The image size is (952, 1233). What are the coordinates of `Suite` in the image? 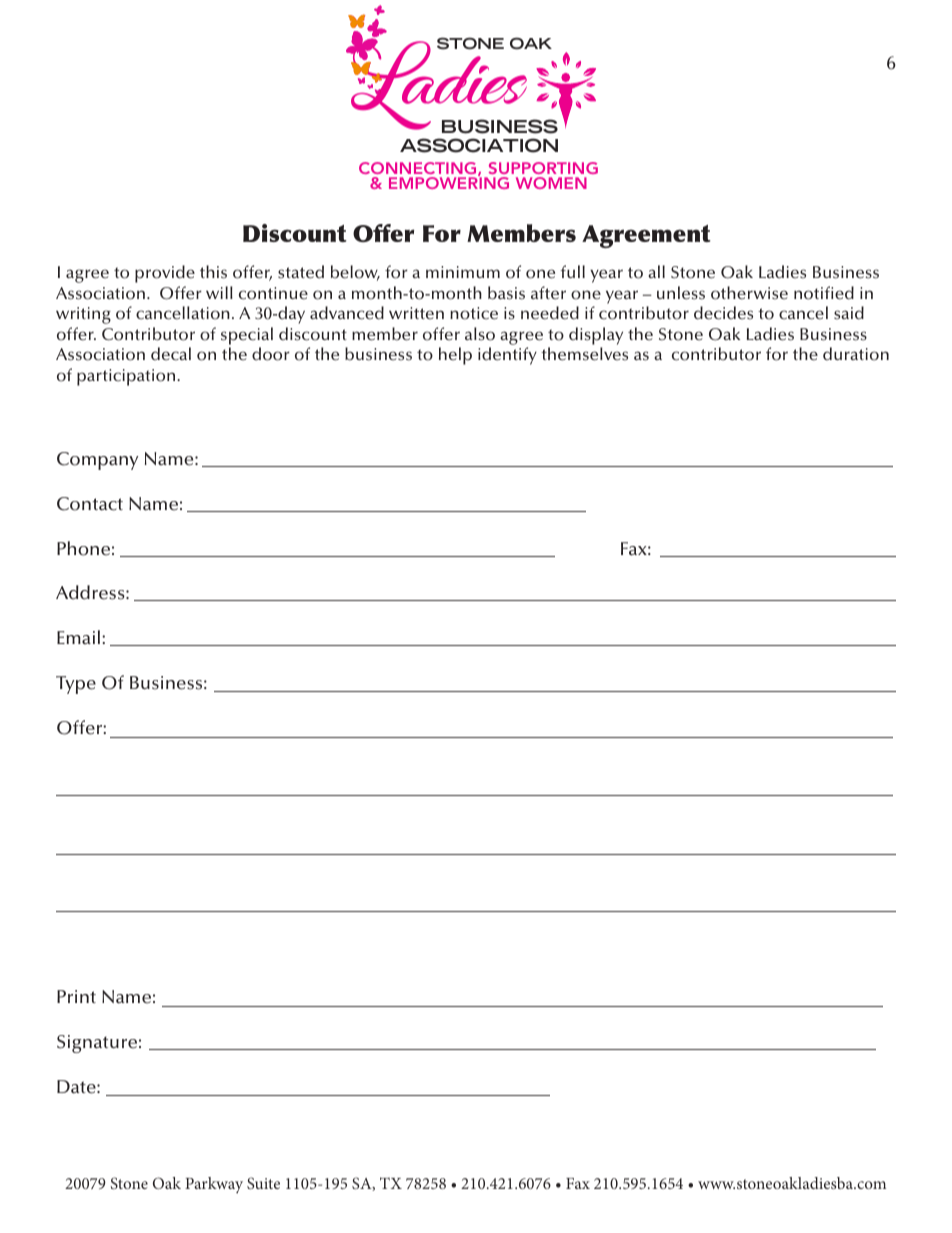 It's located at (263, 1183).
